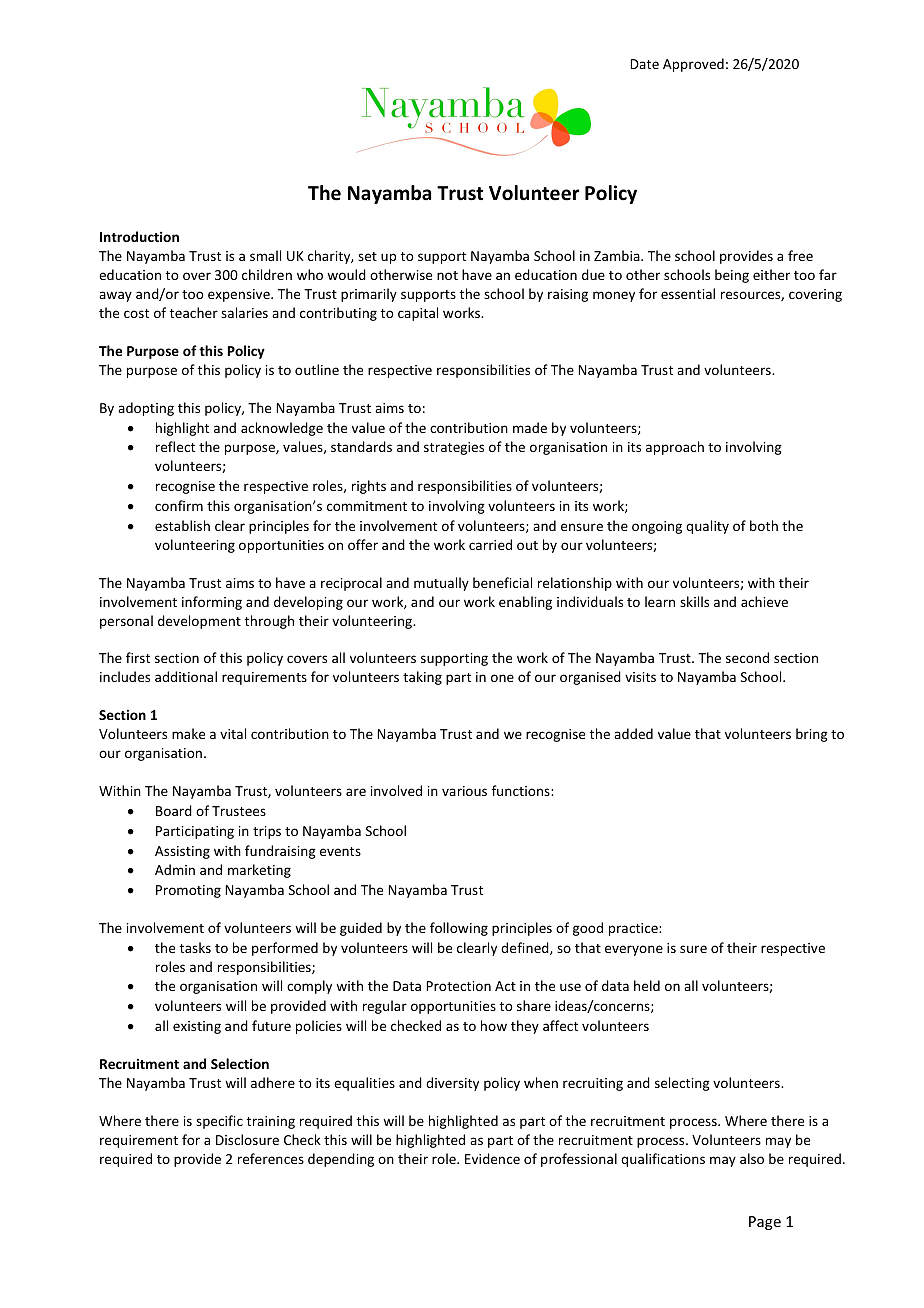 Image resolution: width=924 pixels, height=1308 pixels. Describe the element at coordinates (139, 236) in the document. I see `Introduction` at that location.
